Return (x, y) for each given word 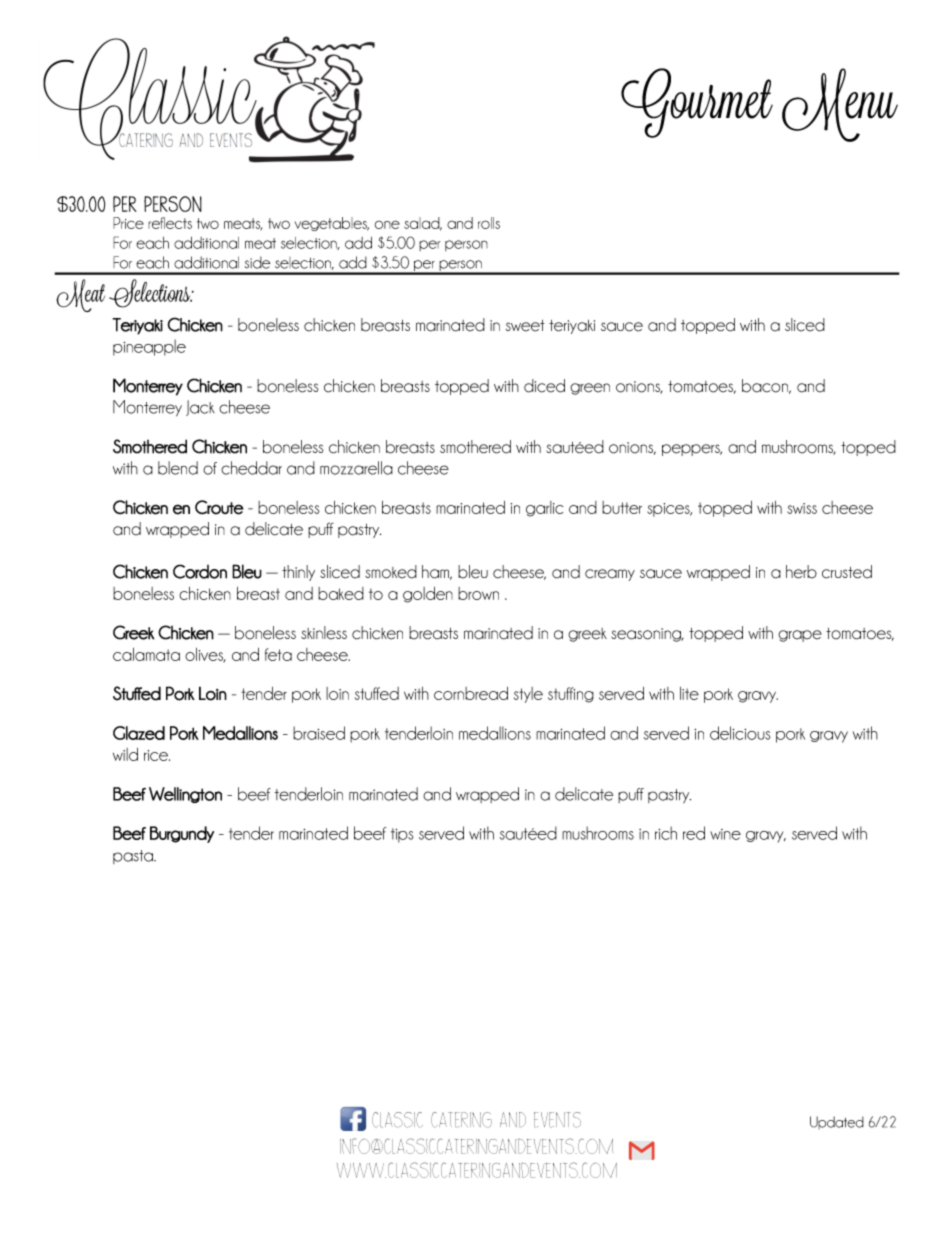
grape (800, 636)
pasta (134, 857)
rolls (489, 223)
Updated (837, 1122)
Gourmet (697, 103)
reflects (170, 223)
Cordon (200, 571)
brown (478, 593)
